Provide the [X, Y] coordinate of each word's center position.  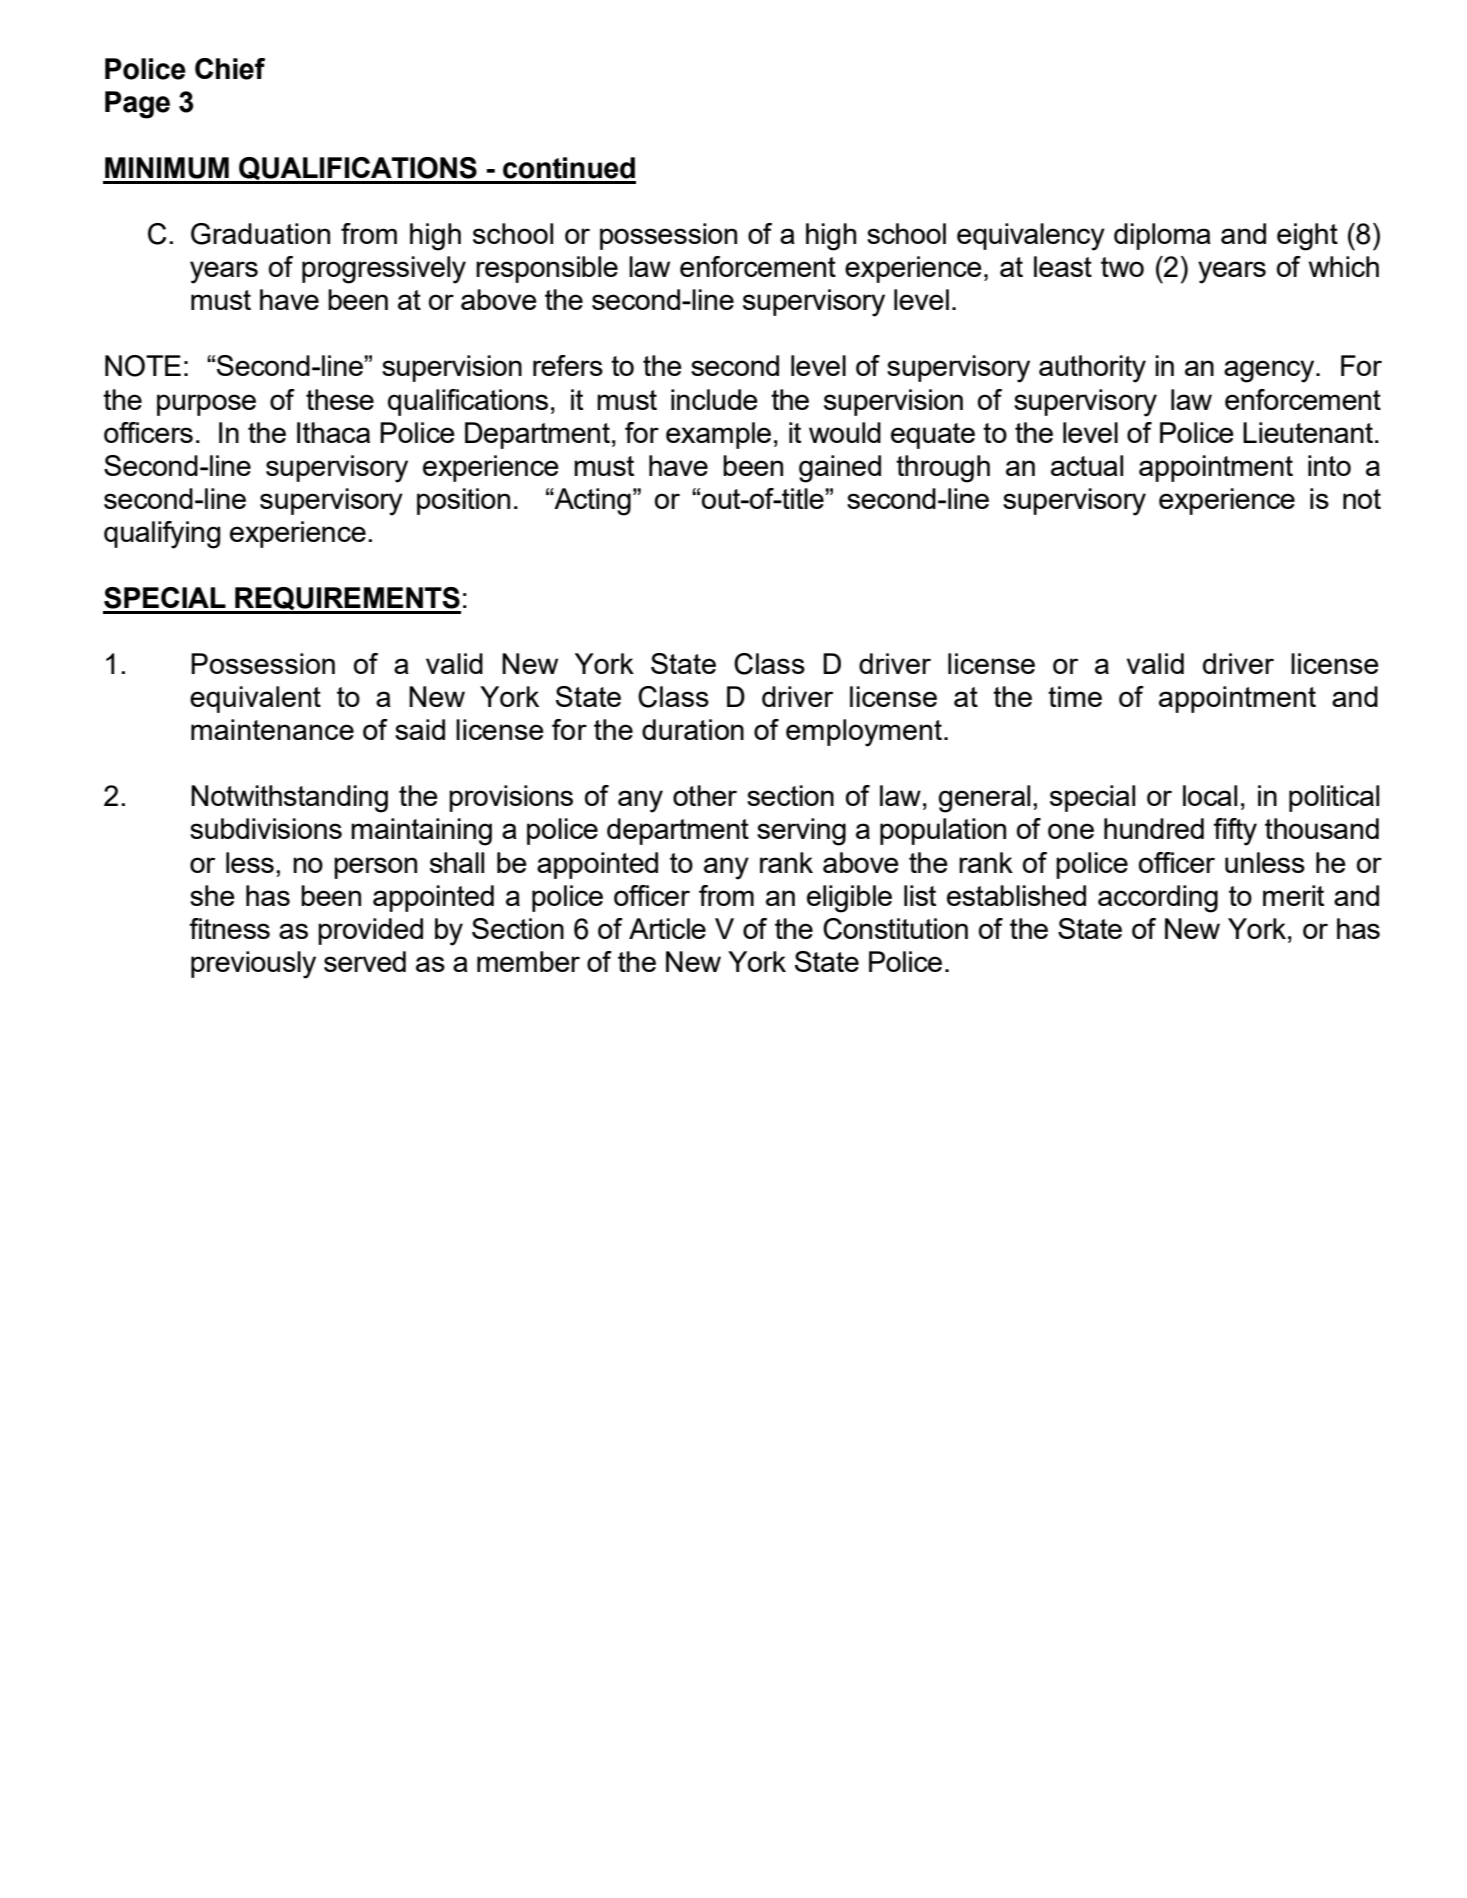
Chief [230, 69]
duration [693, 729]
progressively [384, 270]
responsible [547, 269]
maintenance [272, 729]
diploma [1162, 236]
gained [840, 469]
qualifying [162, 535]
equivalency [1031, 237]
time [1075, 696]
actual [1087, 465]
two [1122, 267]
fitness [229, 928]
